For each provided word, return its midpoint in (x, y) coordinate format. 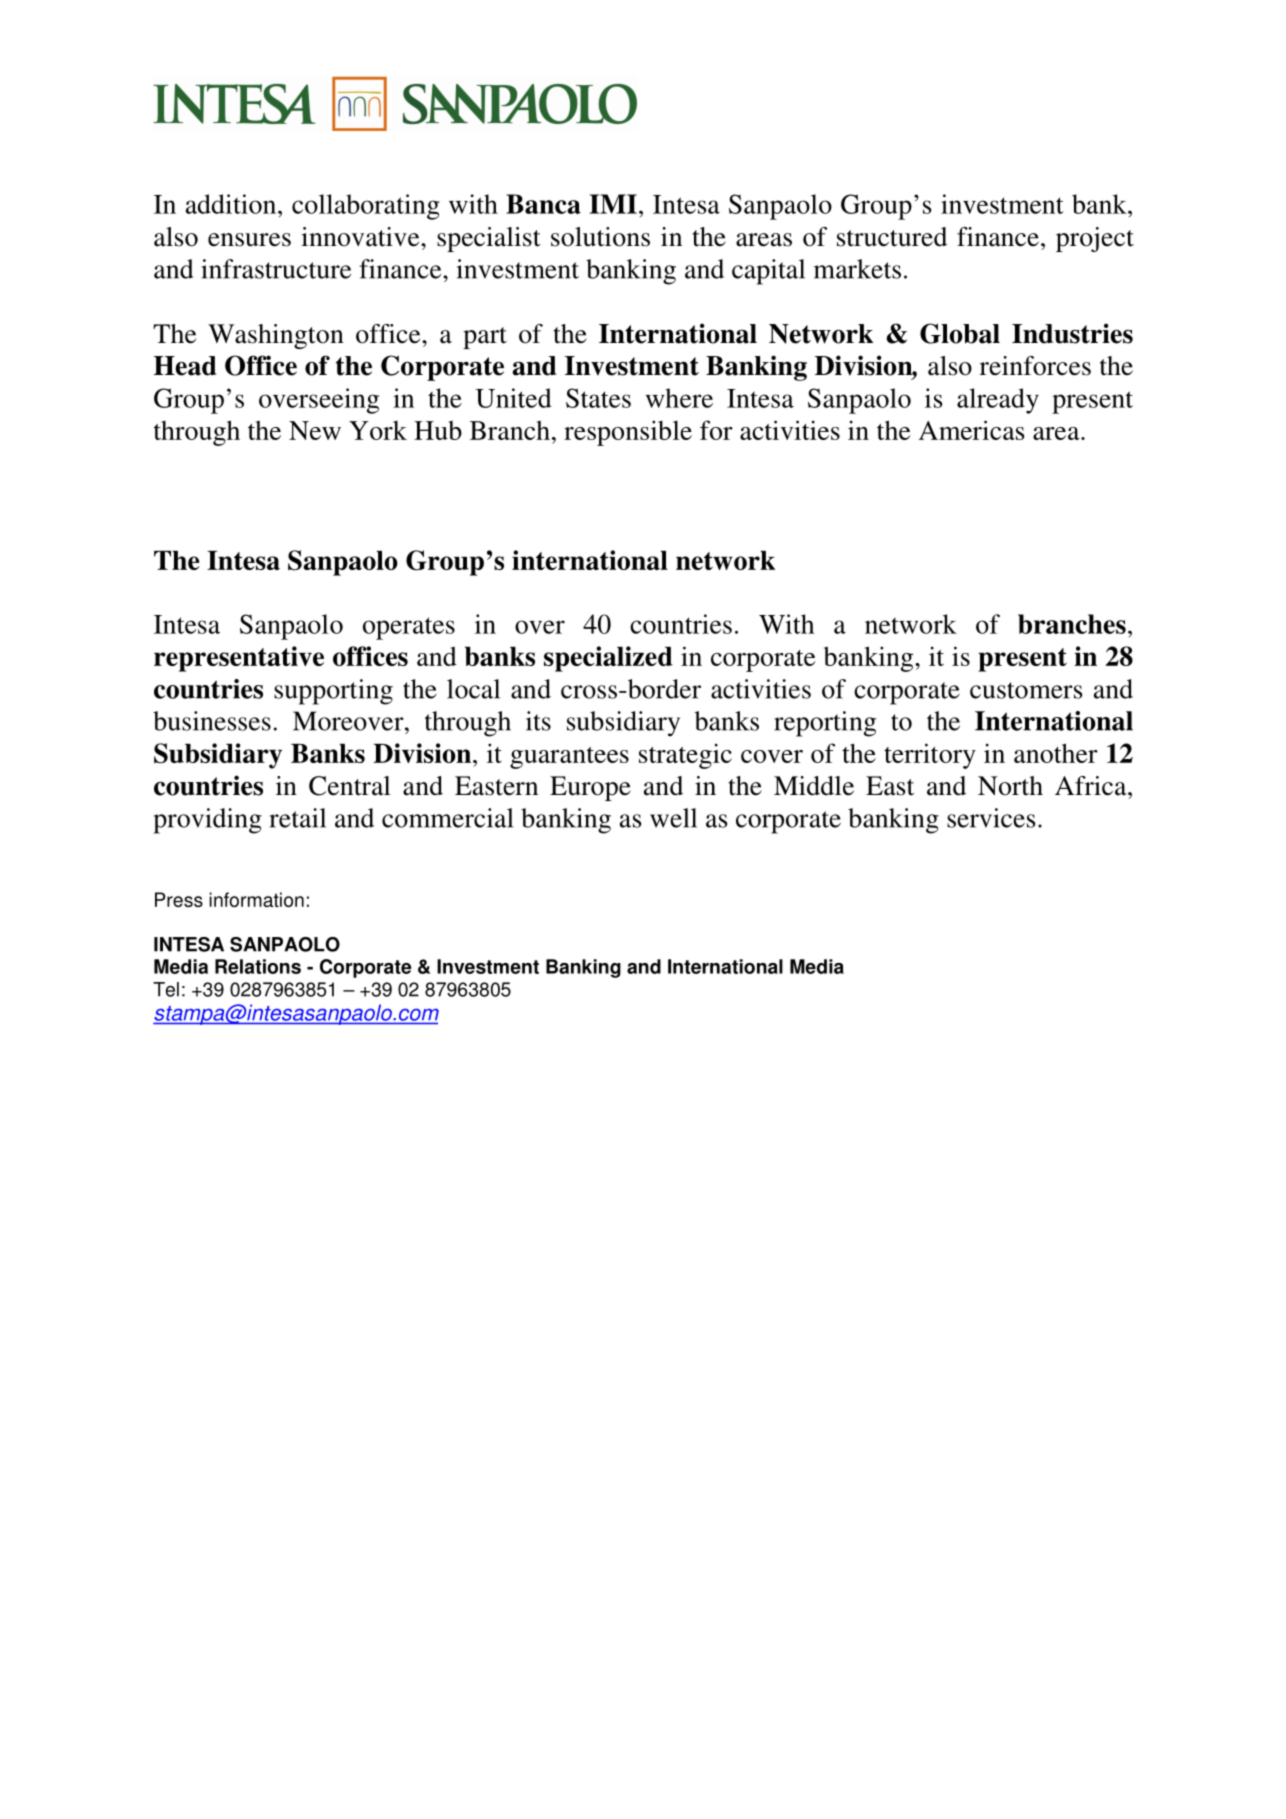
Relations (258, 966)
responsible (628, 433)
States (598, 398)
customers (1026, 690)
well (673, 818)
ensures (249, 240)
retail (298, 818)
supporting (333, 692)
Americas (972, 430)
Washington (276, 336)
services (991, 818)
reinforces (1035, 366)
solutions (600, 237)
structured (892, 237)
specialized (608, 659)
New (315, 430)
